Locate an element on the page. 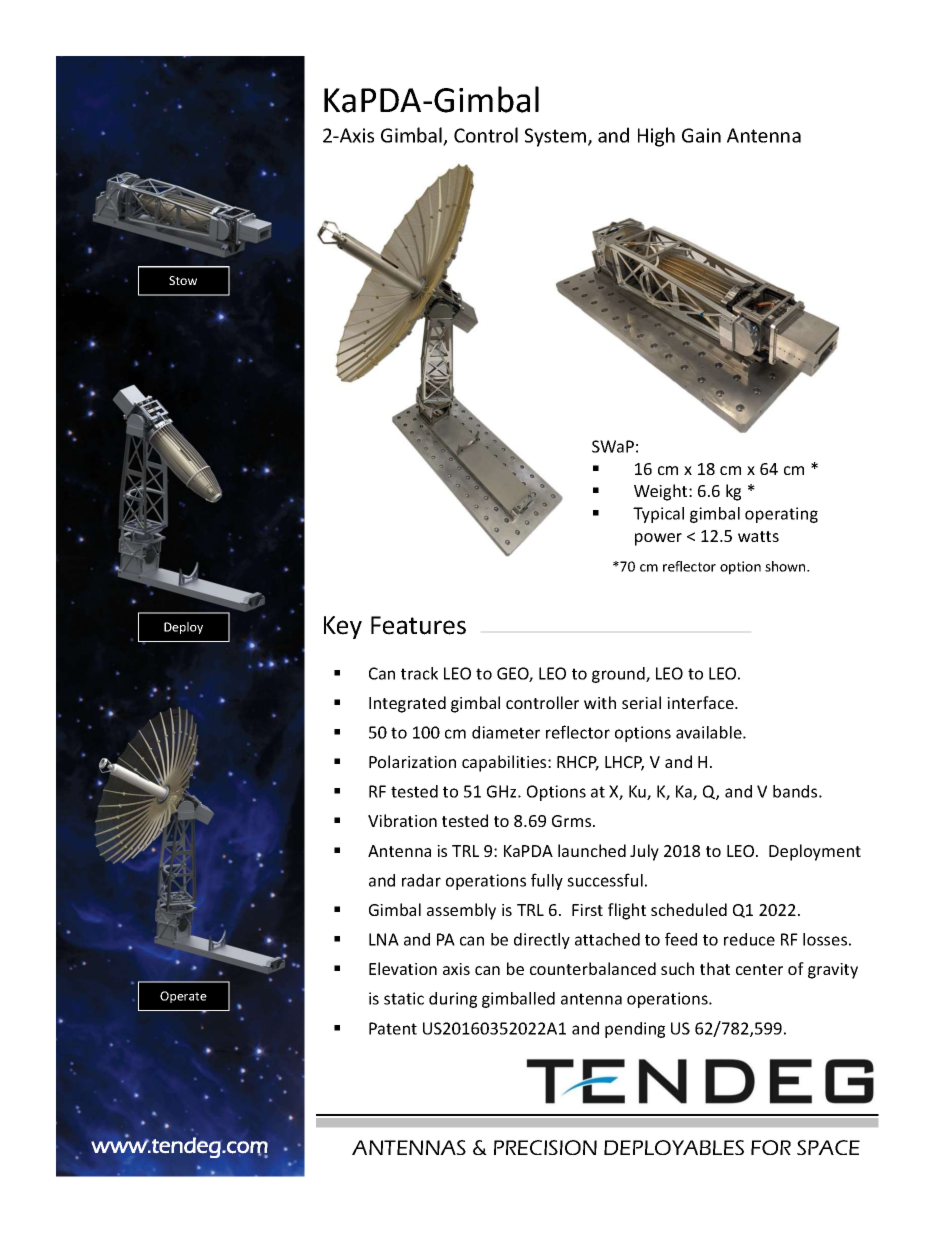  Features is located at coordinates (418, 625).
